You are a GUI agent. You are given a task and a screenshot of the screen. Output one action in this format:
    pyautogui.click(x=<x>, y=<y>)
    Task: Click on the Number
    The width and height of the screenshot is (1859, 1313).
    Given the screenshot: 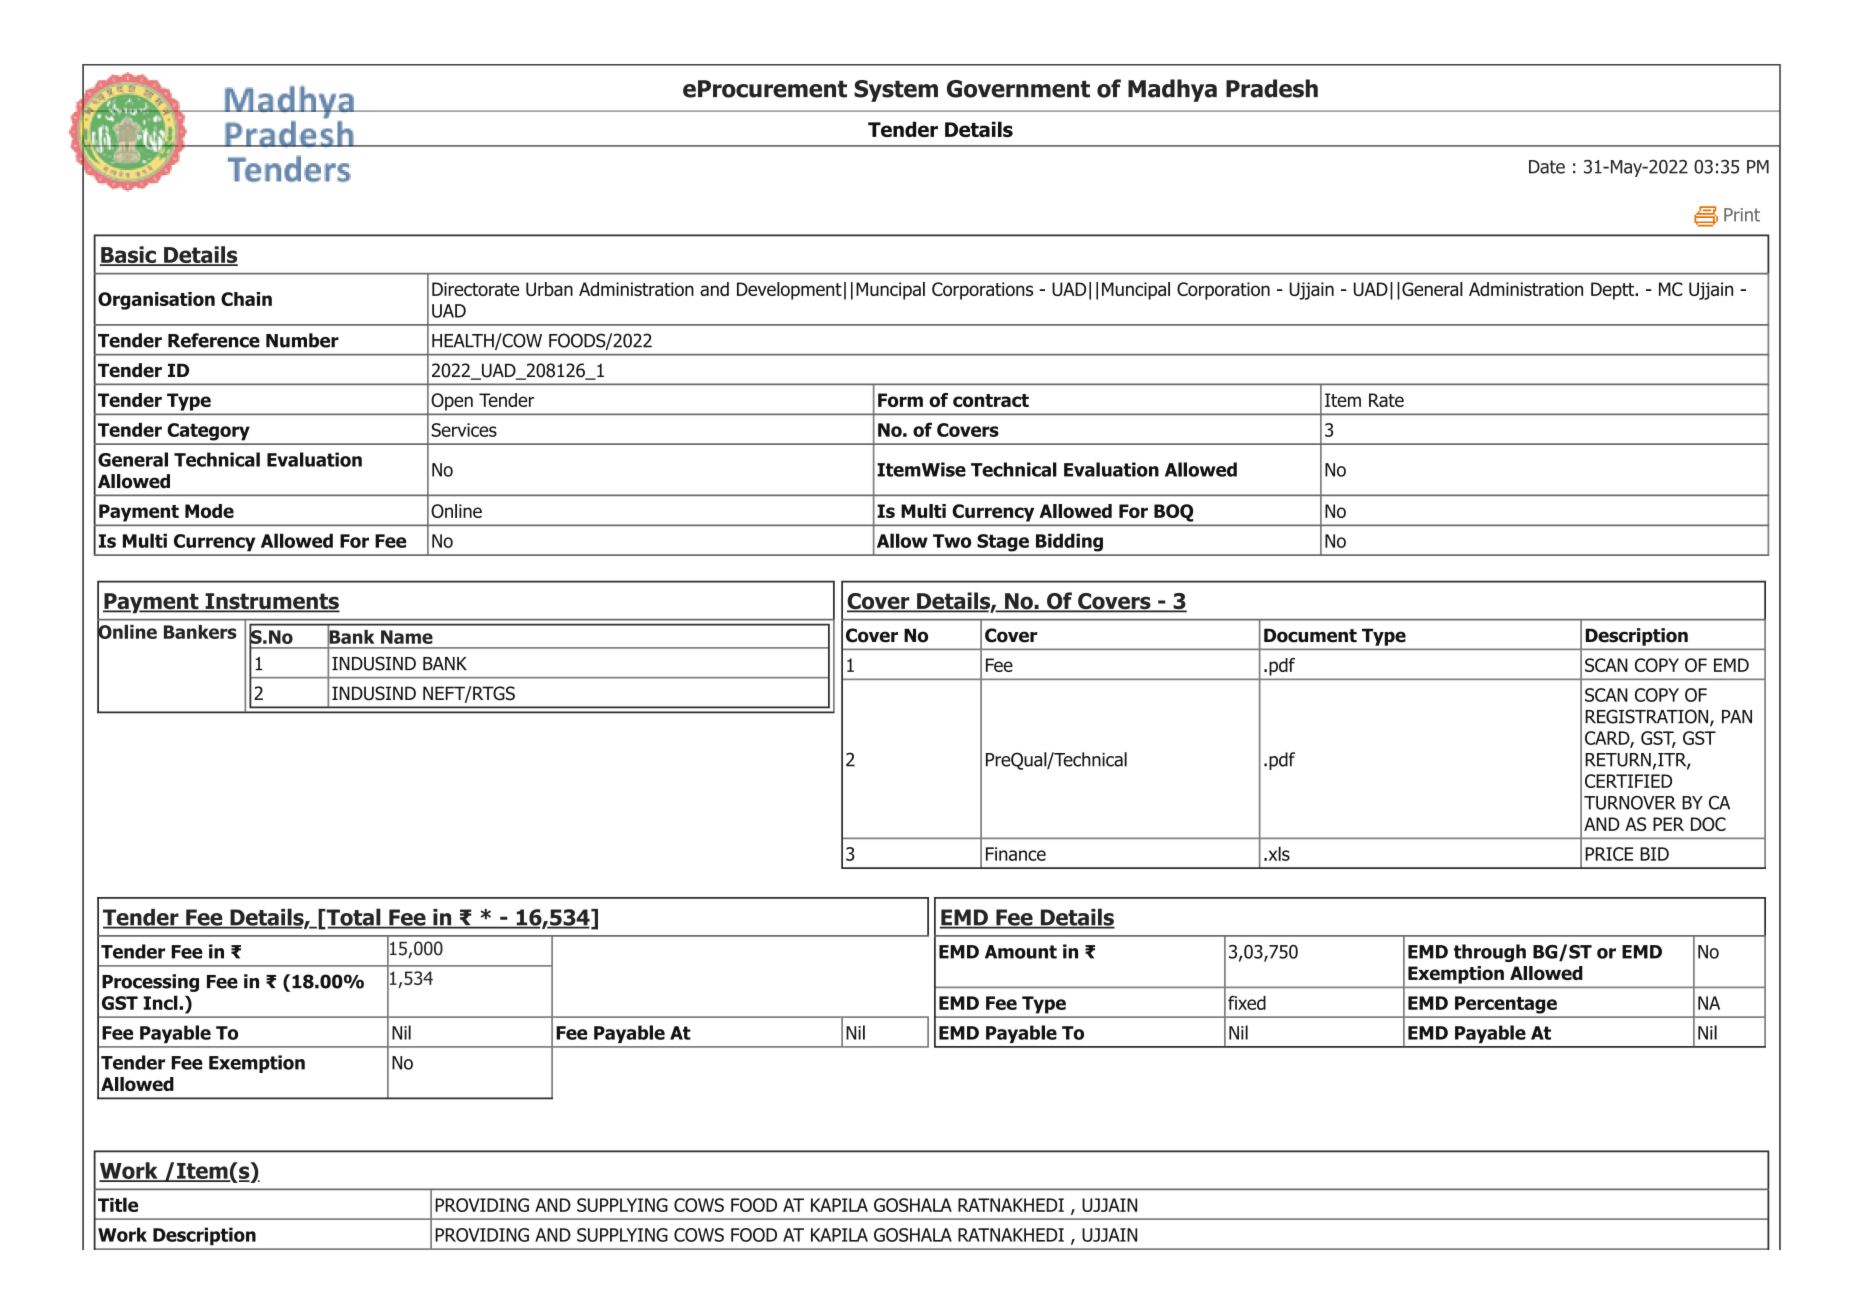 What is the action you would take?
    pyautogui.click(x=302, y=340)
